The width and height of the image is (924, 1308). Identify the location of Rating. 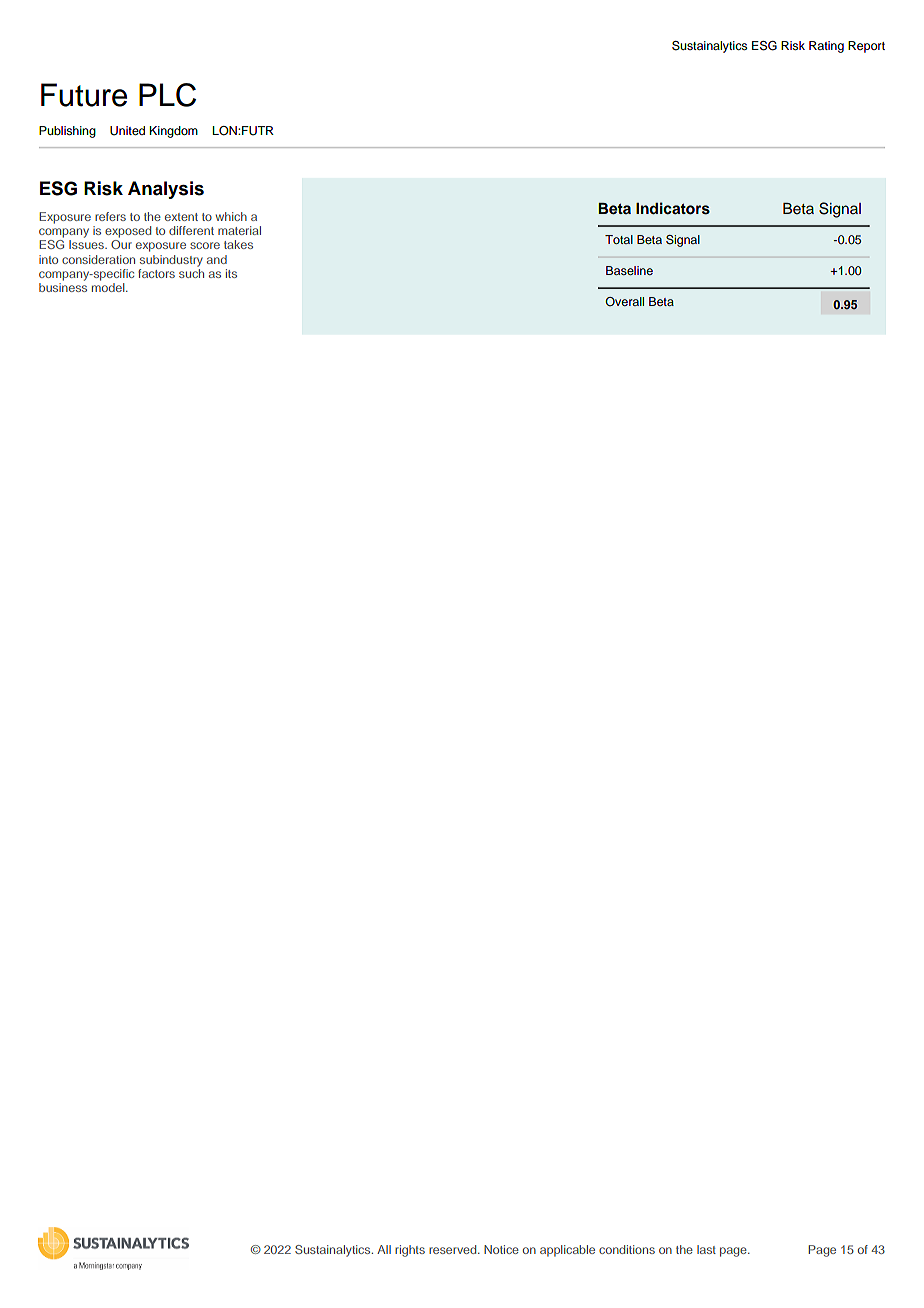
(826, 47).
